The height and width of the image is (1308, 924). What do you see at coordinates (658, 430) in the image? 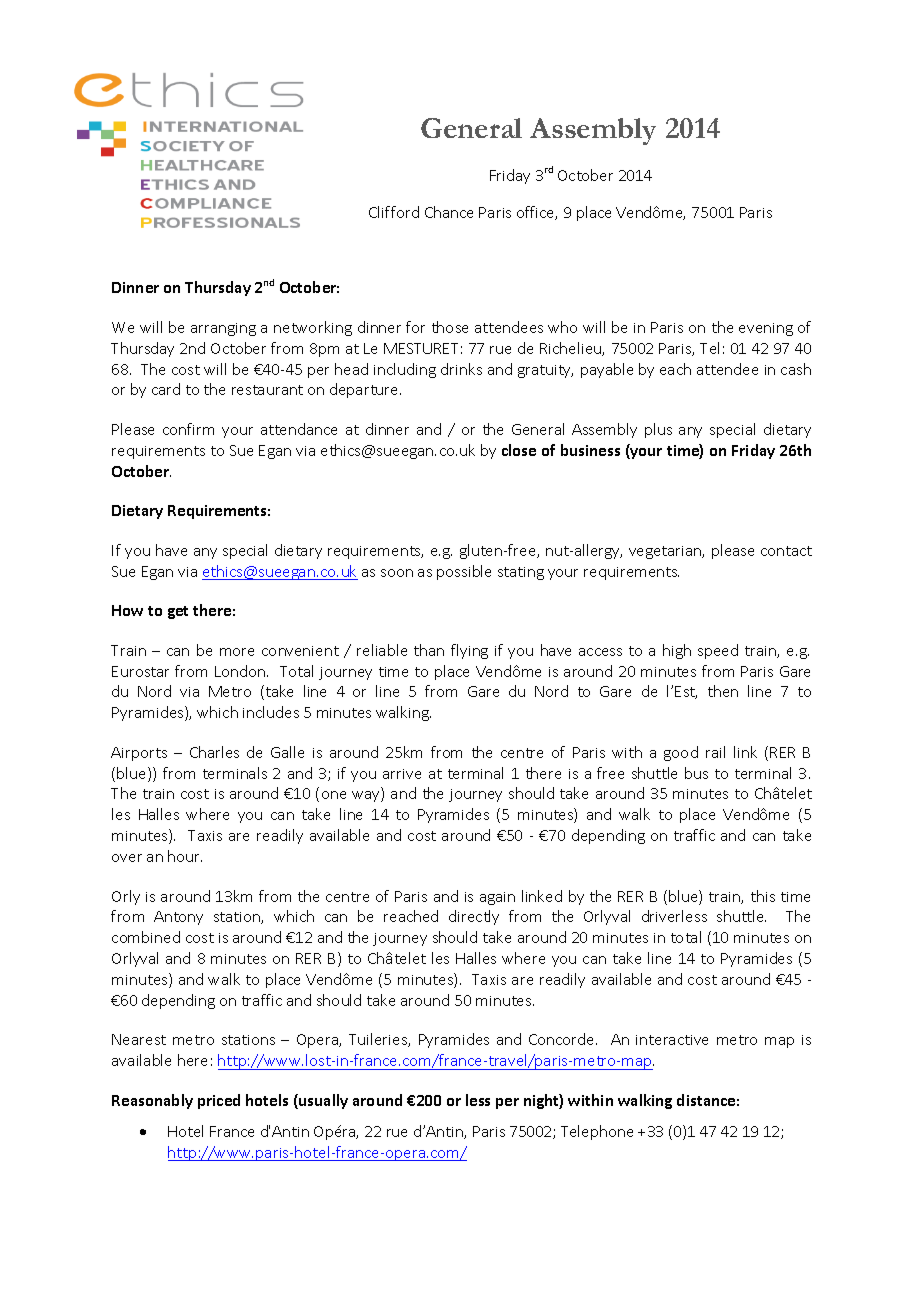
I see `plus` at bounding box center [658, 430].
